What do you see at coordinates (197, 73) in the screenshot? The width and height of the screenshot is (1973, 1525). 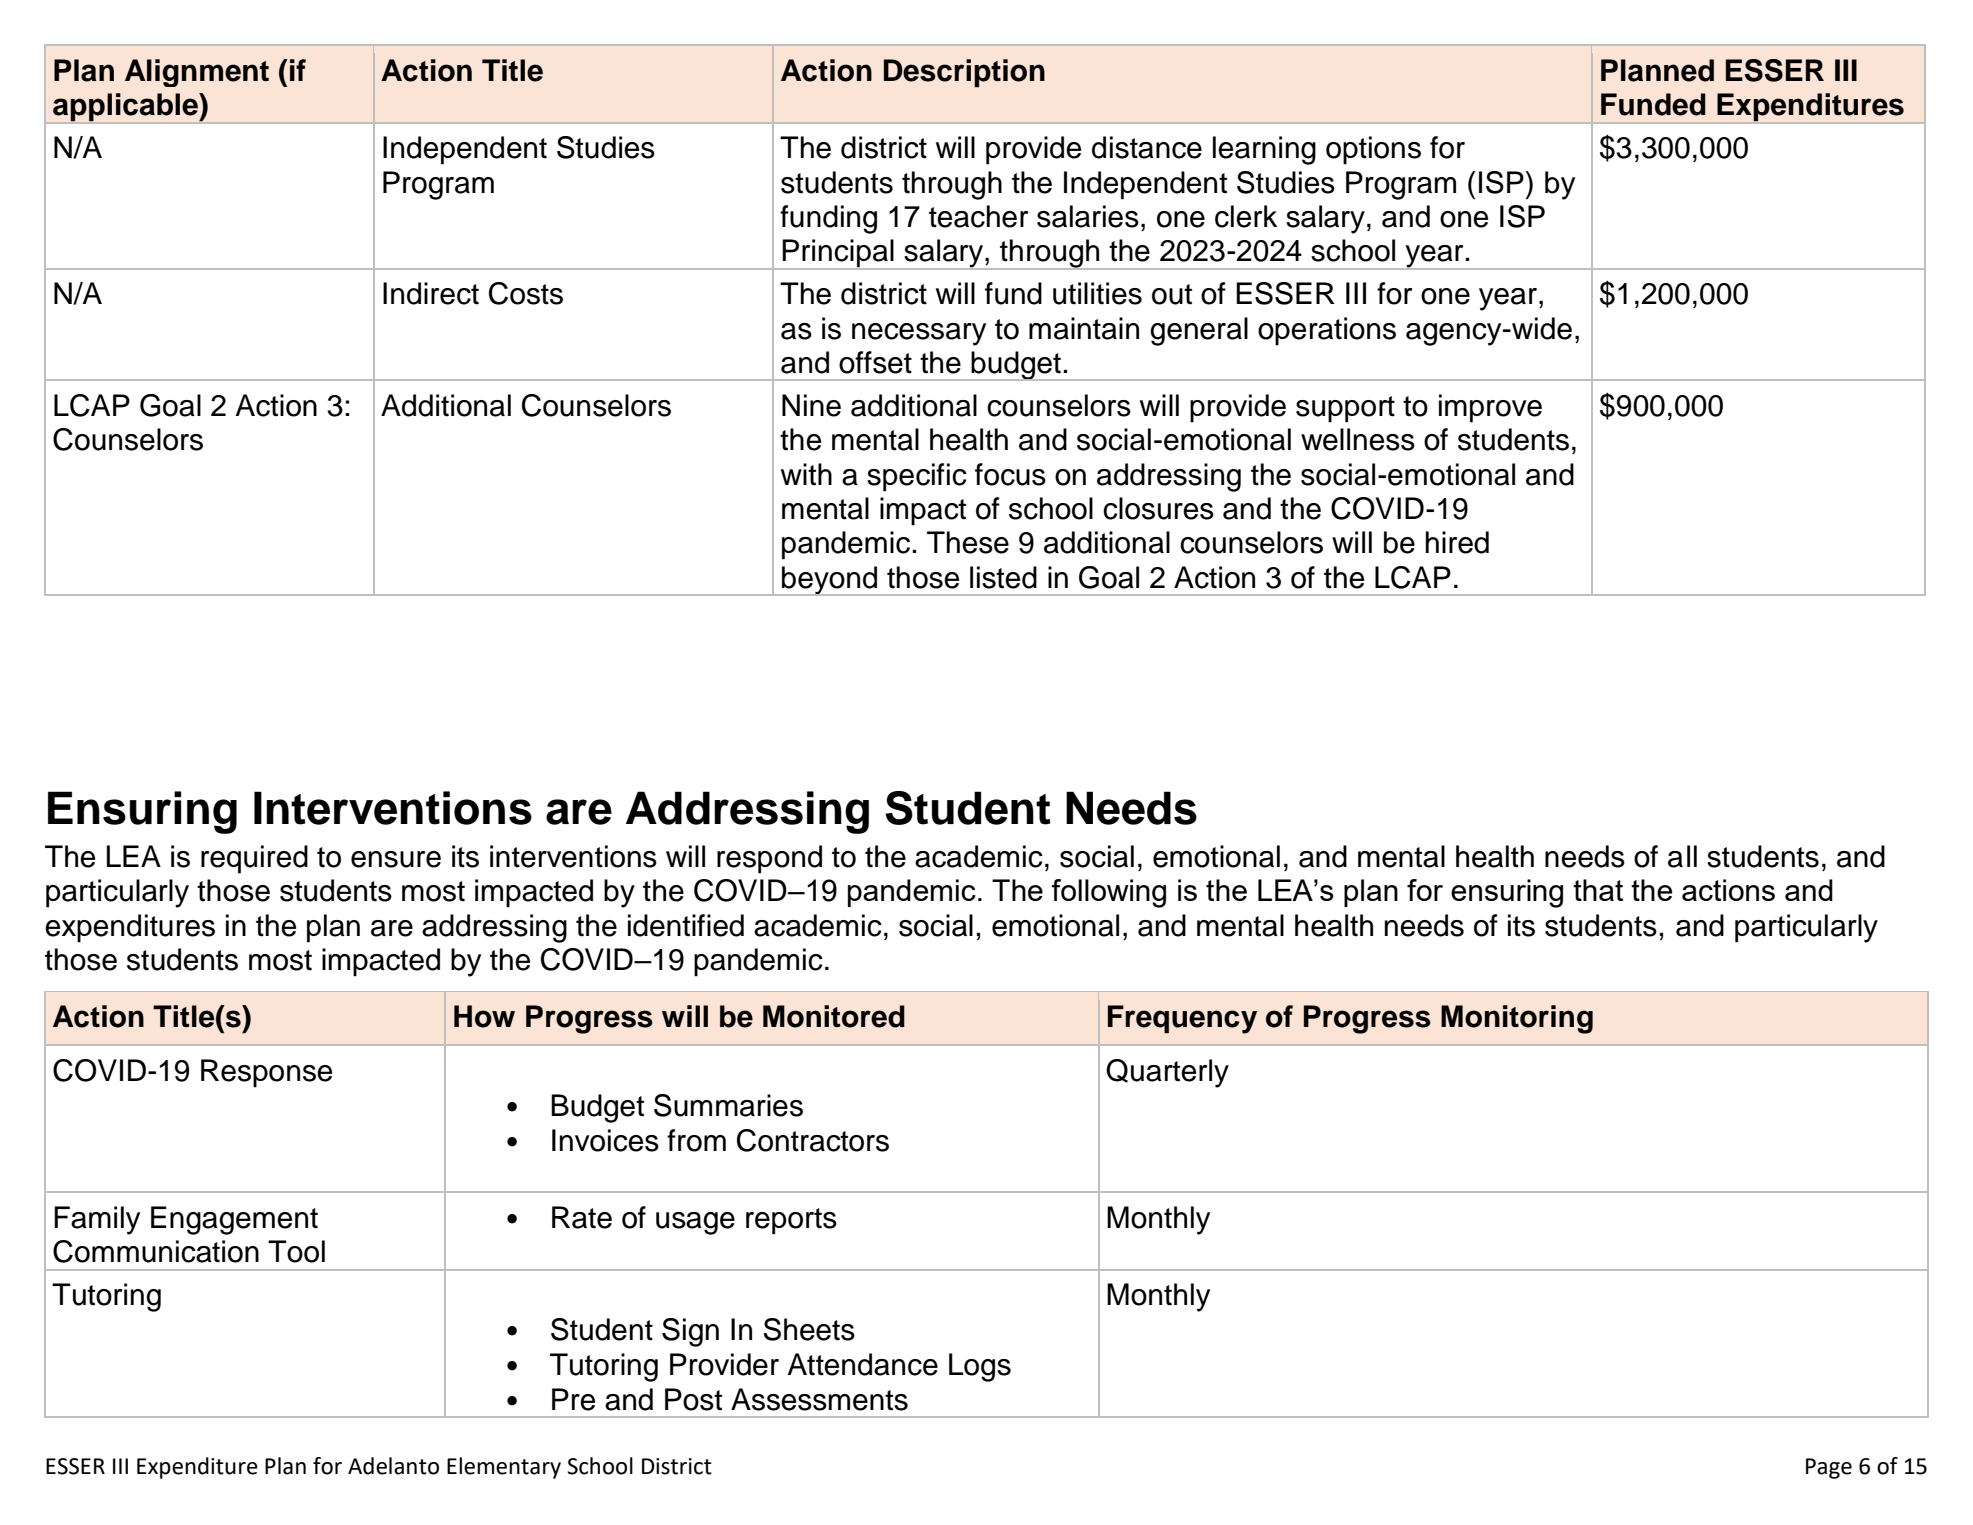 I see `Alignment` at bounding box center [197, 73].
